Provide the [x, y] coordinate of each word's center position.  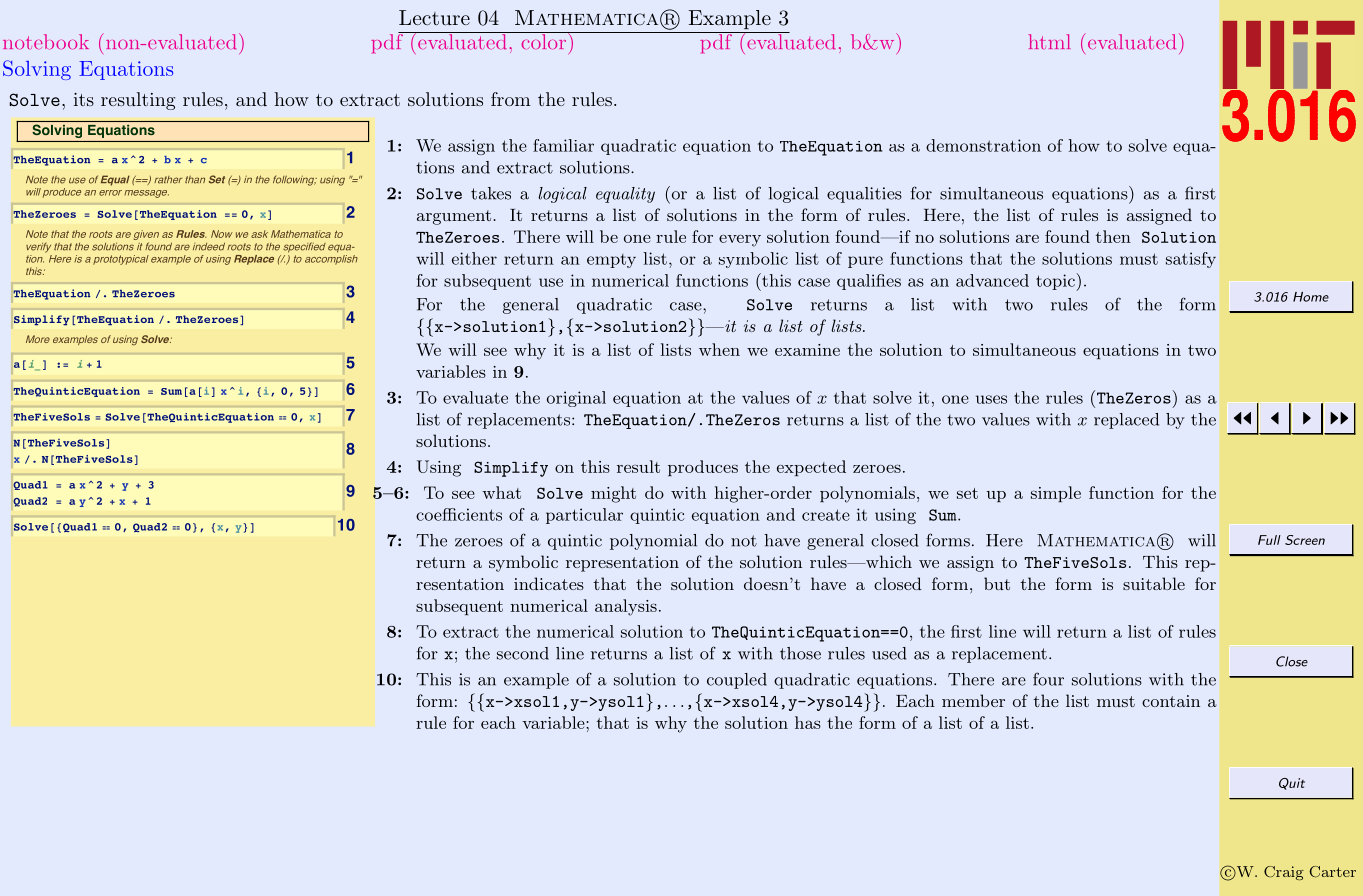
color [544, 41]
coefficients [459, 514]
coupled [737, 681]
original [576, 399]
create [826, 515]
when [719, 349]
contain [1171, 701]
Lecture [434, 17]
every [740, 241]
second [523, 653]
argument [454, 217]
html [1049, 41]
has [808, 722]
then [1113, 236]
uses [991, 399]
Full [1269, 540]
